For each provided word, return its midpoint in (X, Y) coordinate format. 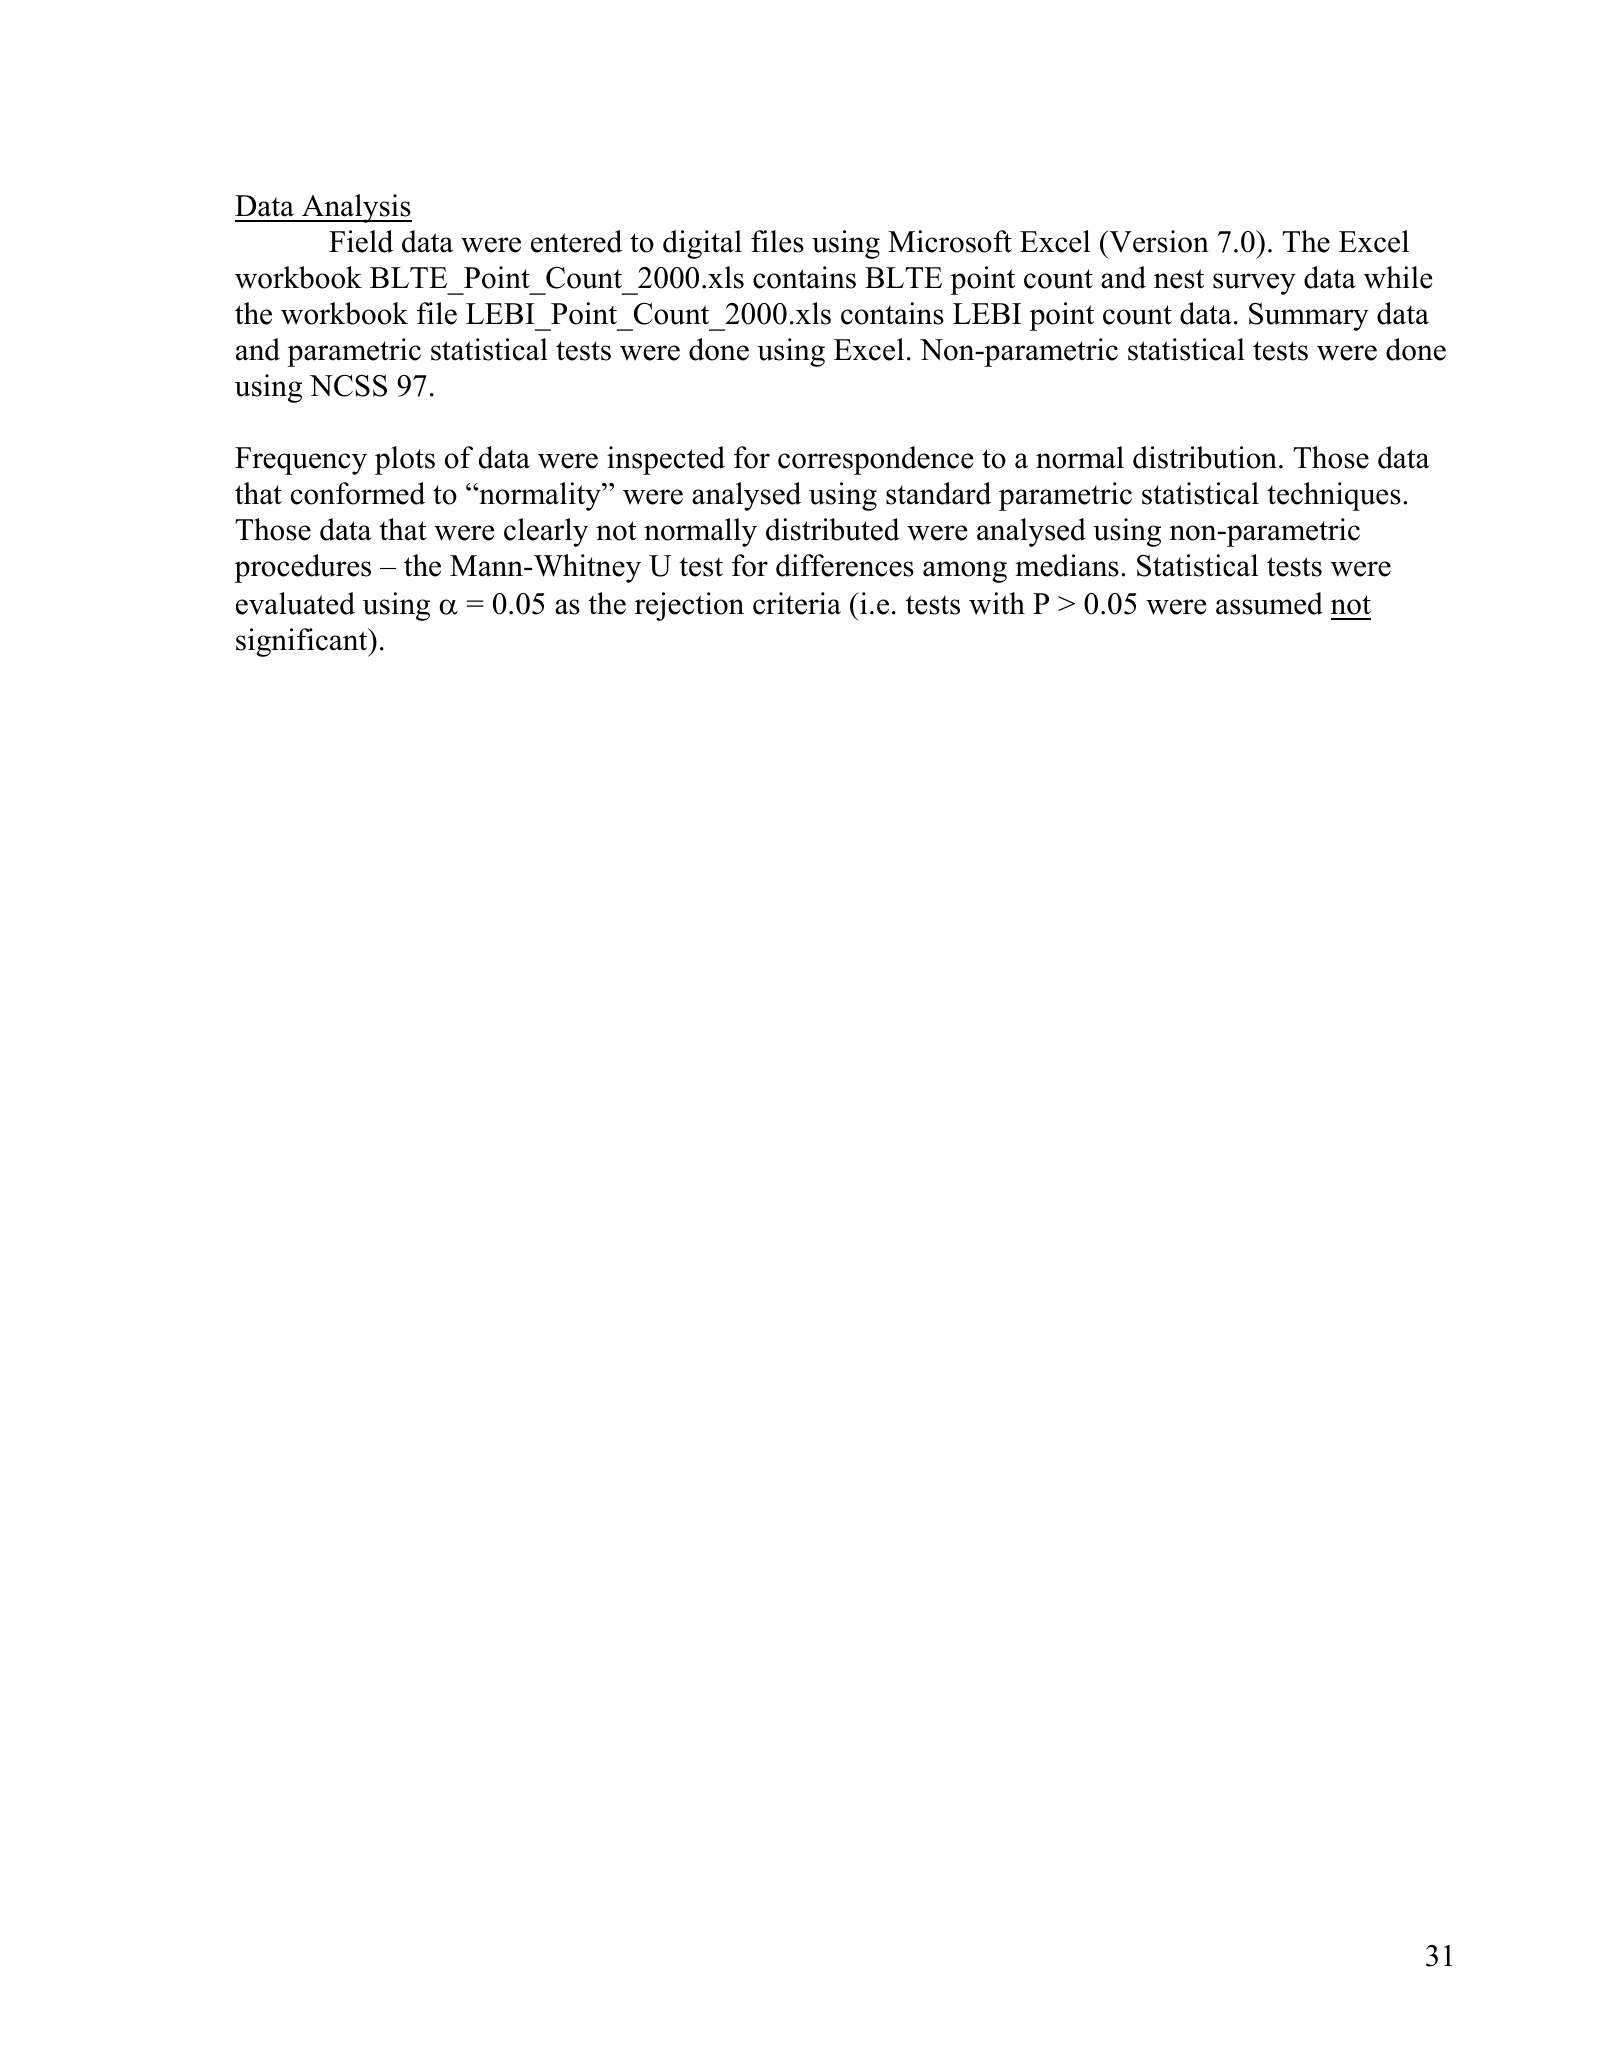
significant (303, 642)
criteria (797, 603)
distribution (1205, 457)
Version (1158, 241)
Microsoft (950, 241)
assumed (1269, 603)
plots (405, 460)
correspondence (875, 460)
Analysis (356, 208)
